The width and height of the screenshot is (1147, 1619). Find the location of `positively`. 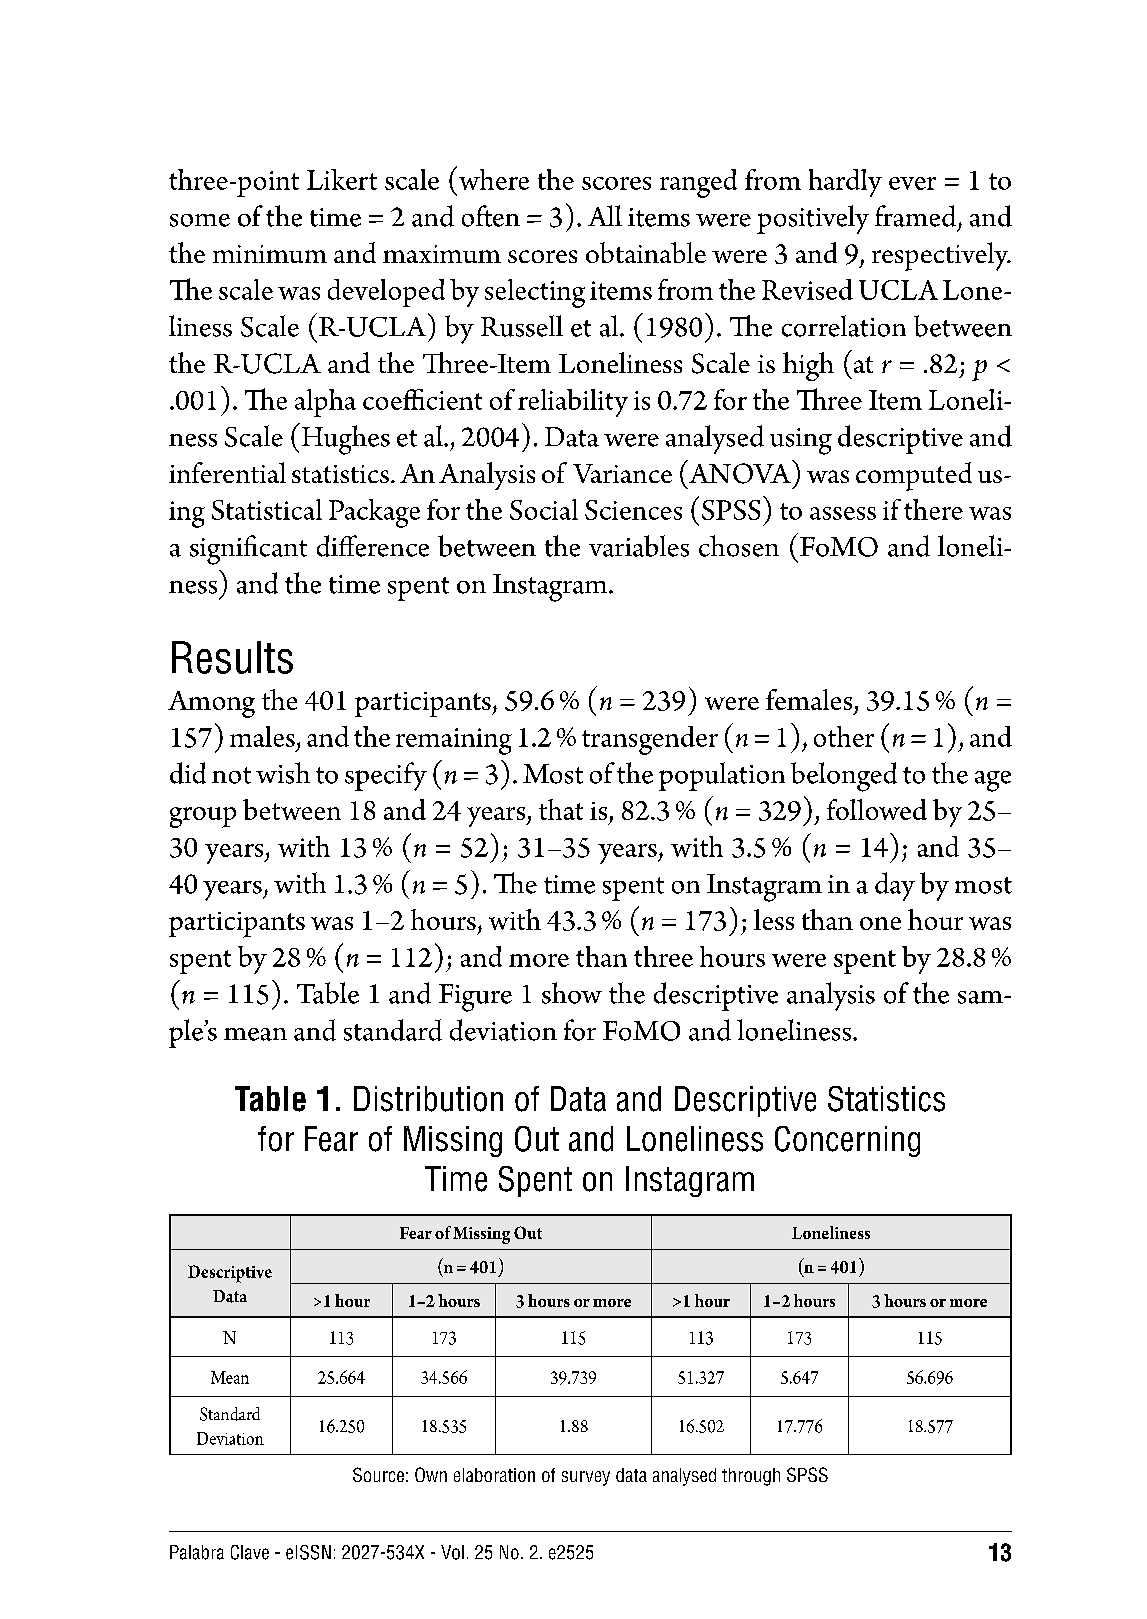

positively is located at coordinates (813, 219).
